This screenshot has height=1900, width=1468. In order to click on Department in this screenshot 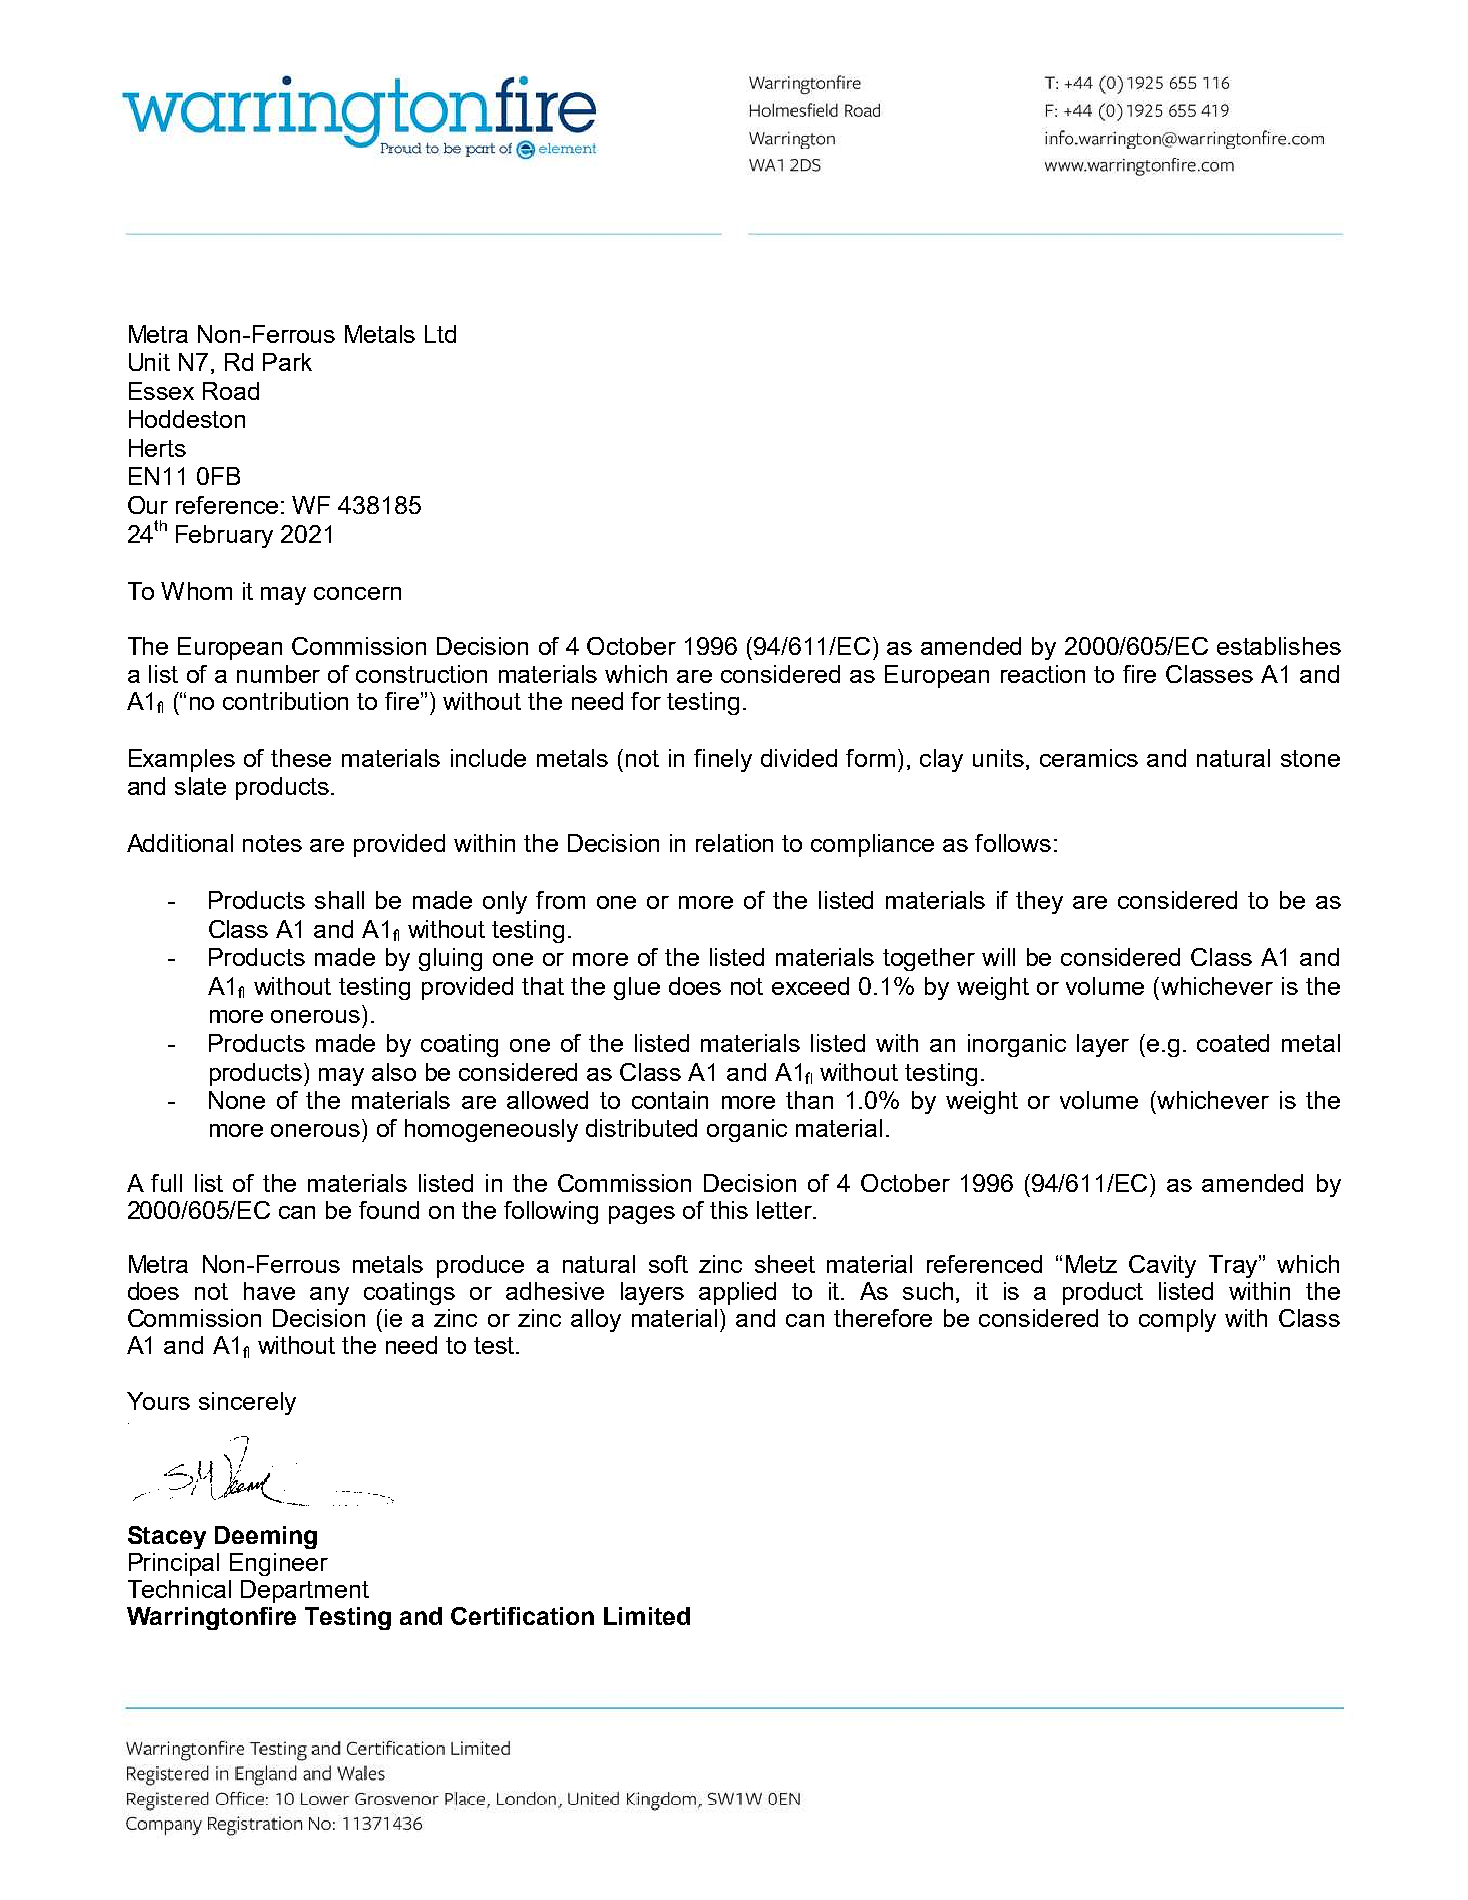, I will do `click(305, 1591)`.
